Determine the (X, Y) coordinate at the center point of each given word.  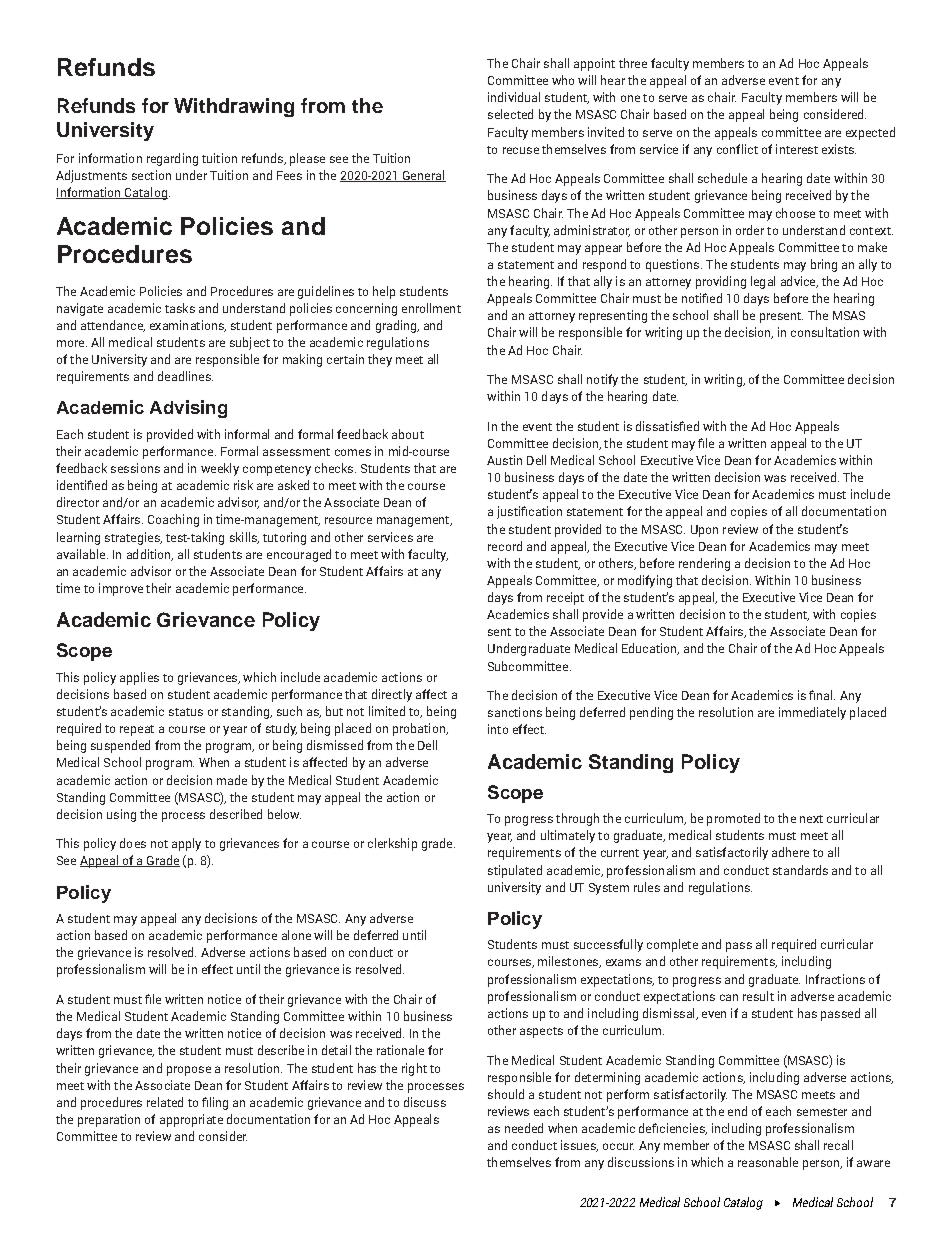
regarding (172, 159)
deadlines (185, 376)
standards (800, 870)
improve (121, 589)
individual (514, 97)
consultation (825, 332)
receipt (565, 598)
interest (797, 149)
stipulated (515, 871)
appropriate (191, 1120)
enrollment (431, 308)
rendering (704, 564)
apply (186, 844)
